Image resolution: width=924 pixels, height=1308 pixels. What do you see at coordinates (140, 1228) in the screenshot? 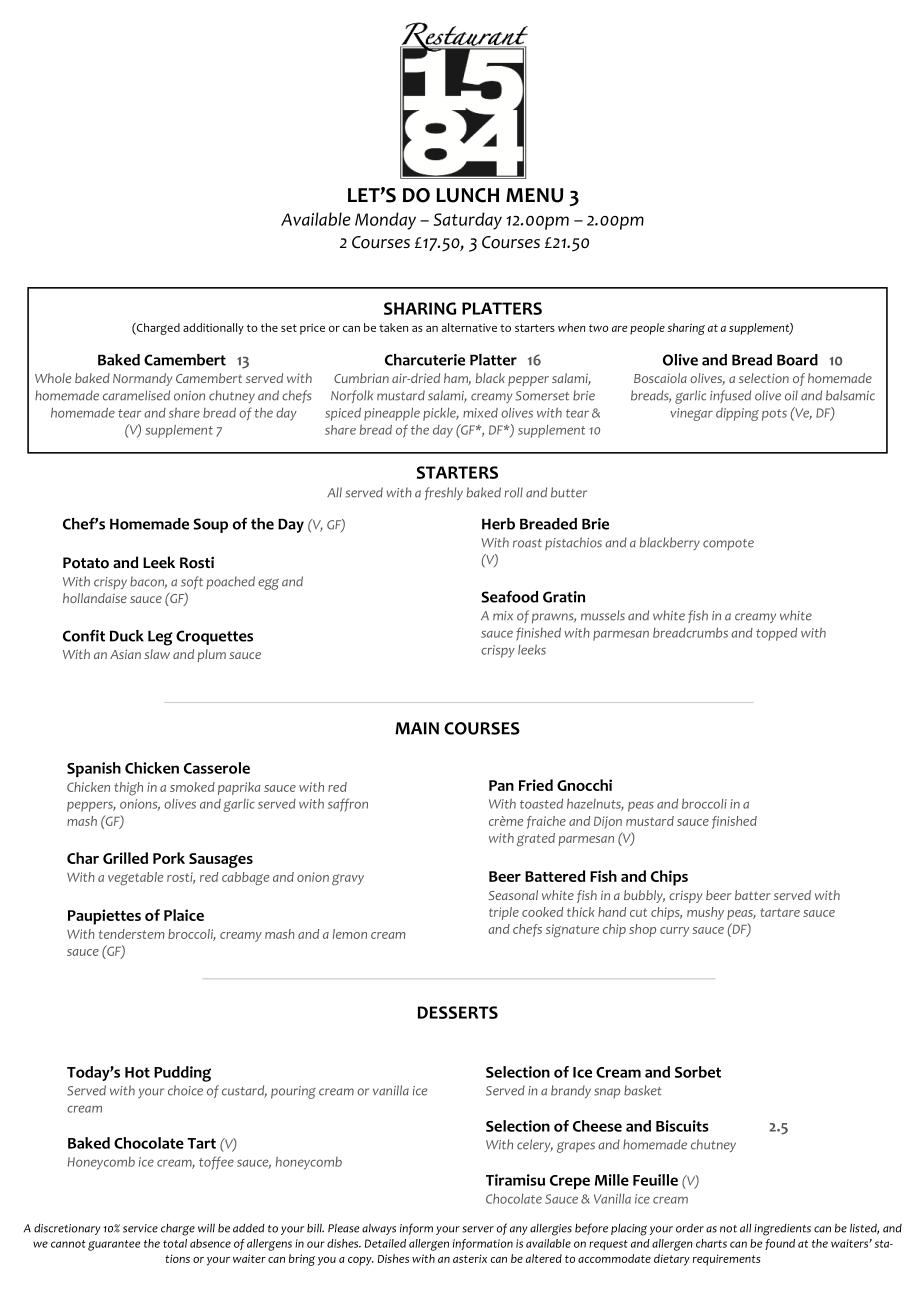
I see `service` at bounding box center [140, 1228].
